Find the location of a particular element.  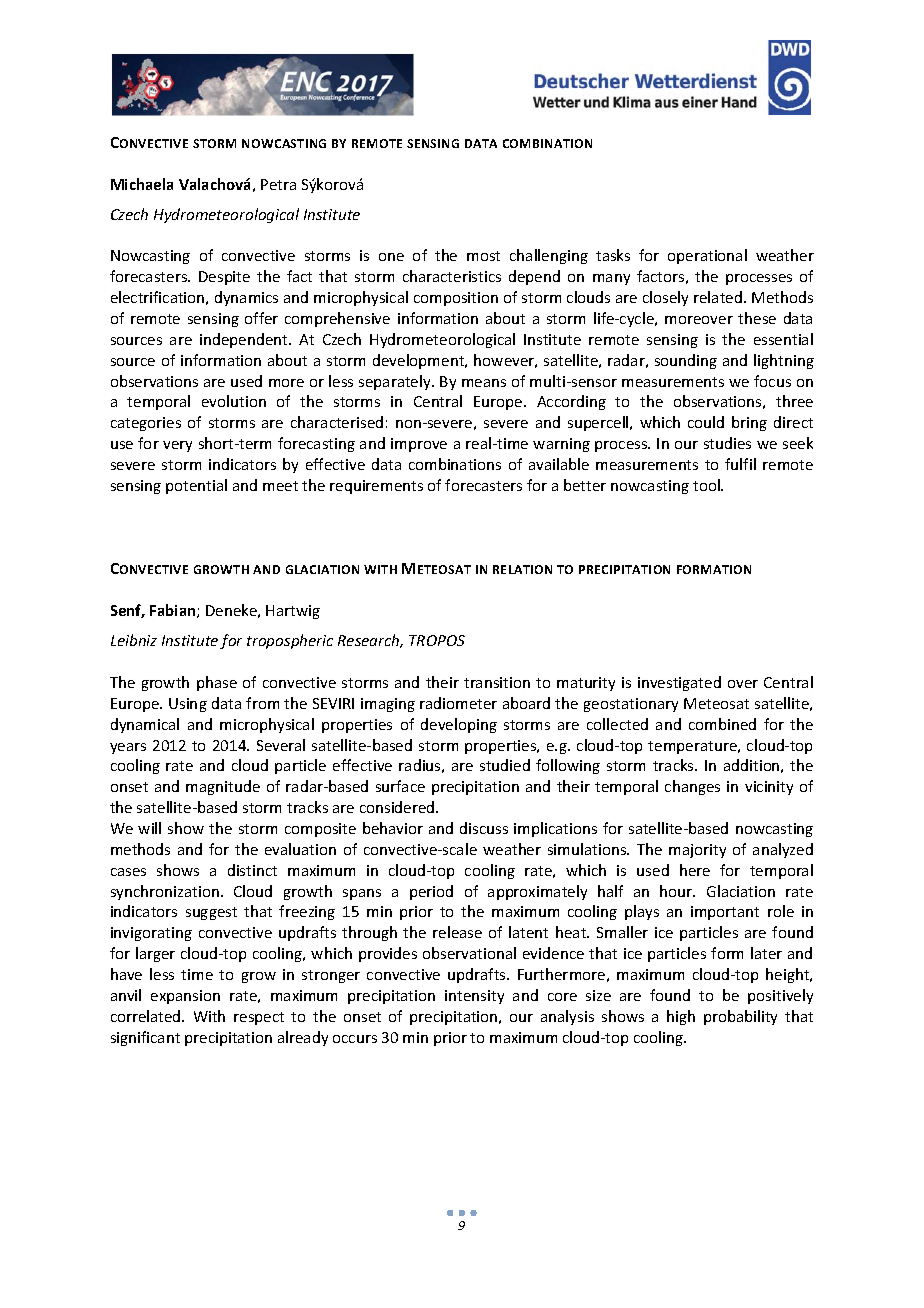

could is located at coordinates (706, 422).
